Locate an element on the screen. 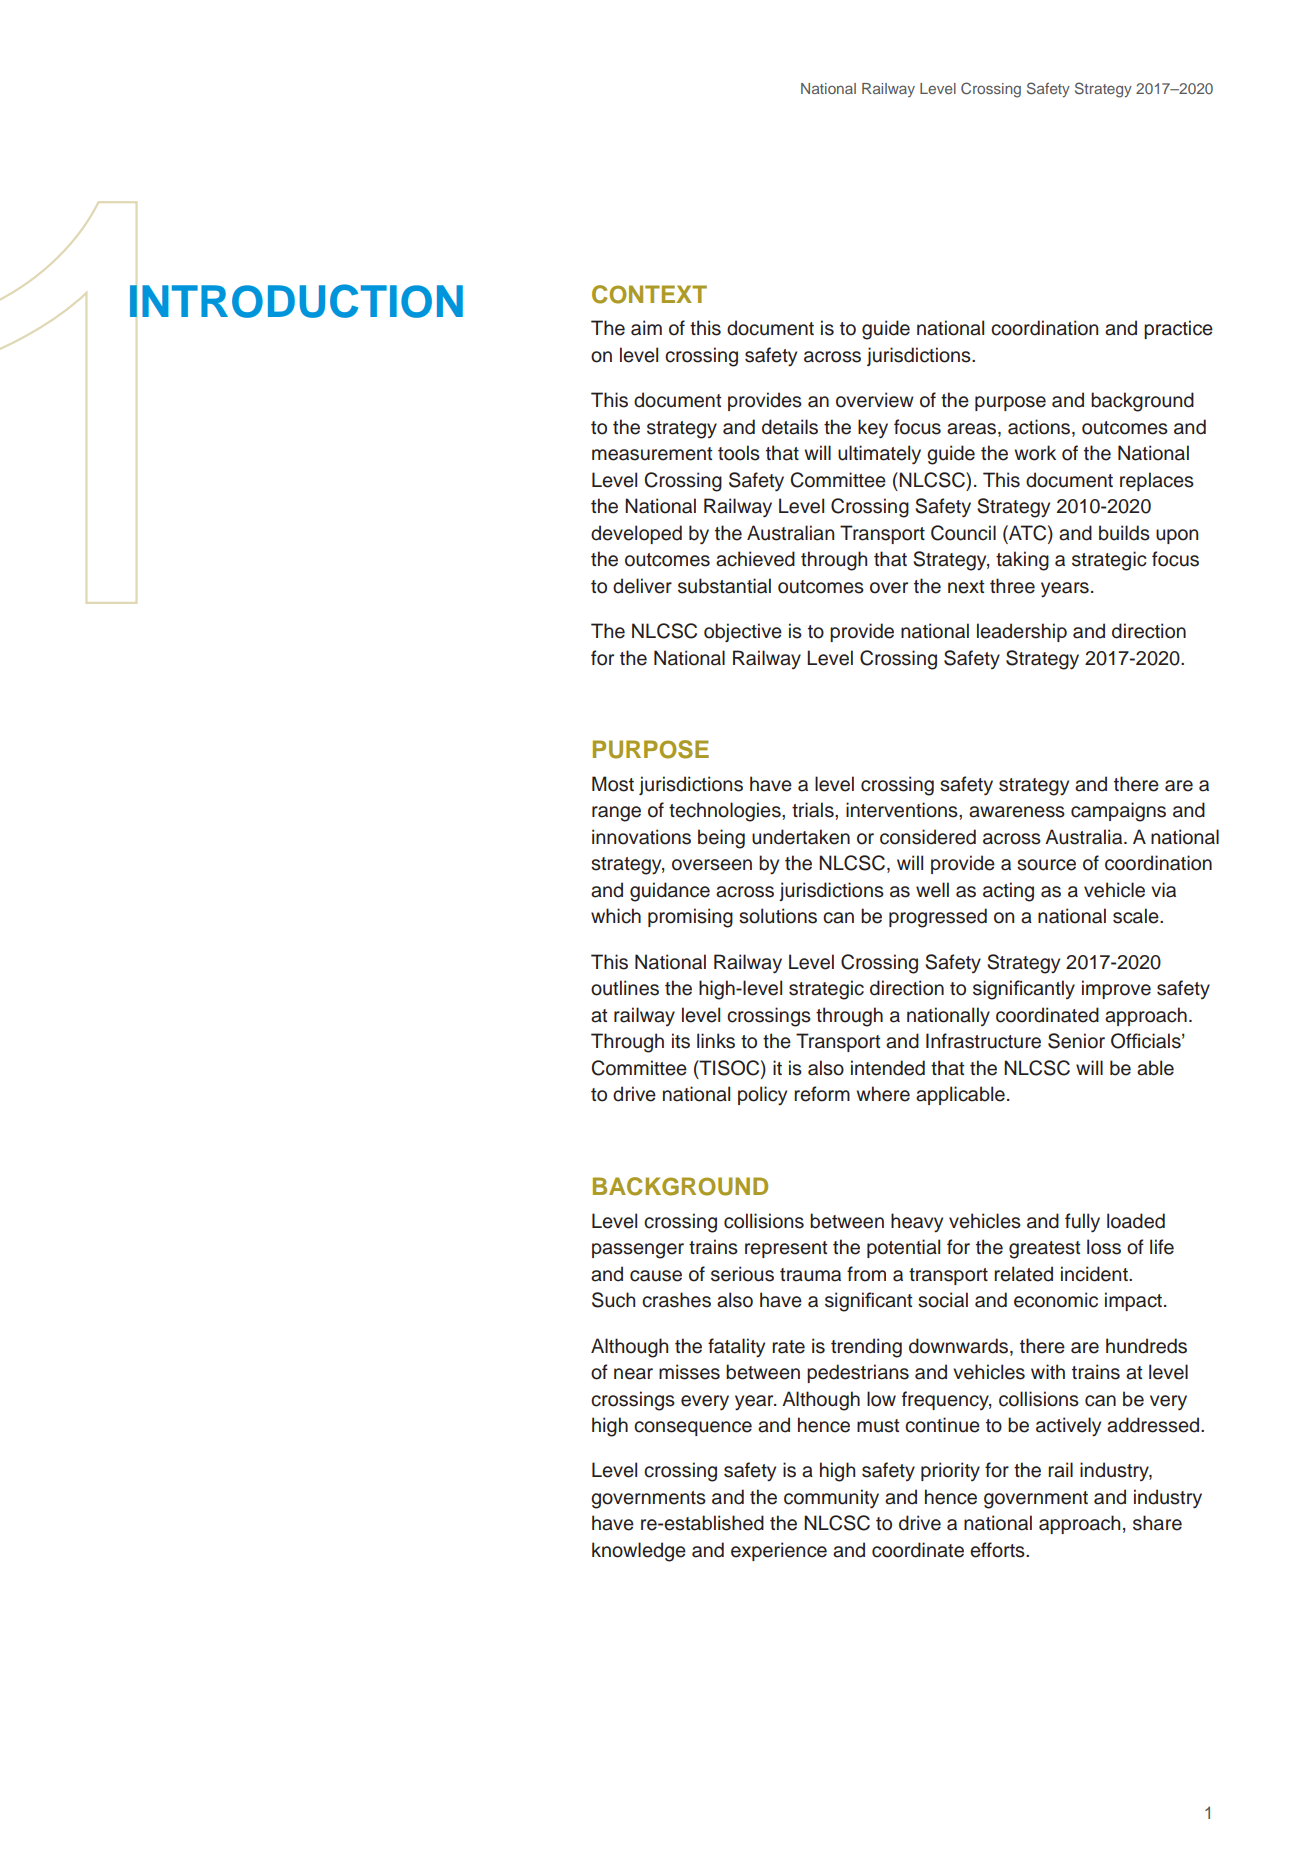 The image size is (1315, 1860). INTRODUCTION is located at coordinates (296, 301).
